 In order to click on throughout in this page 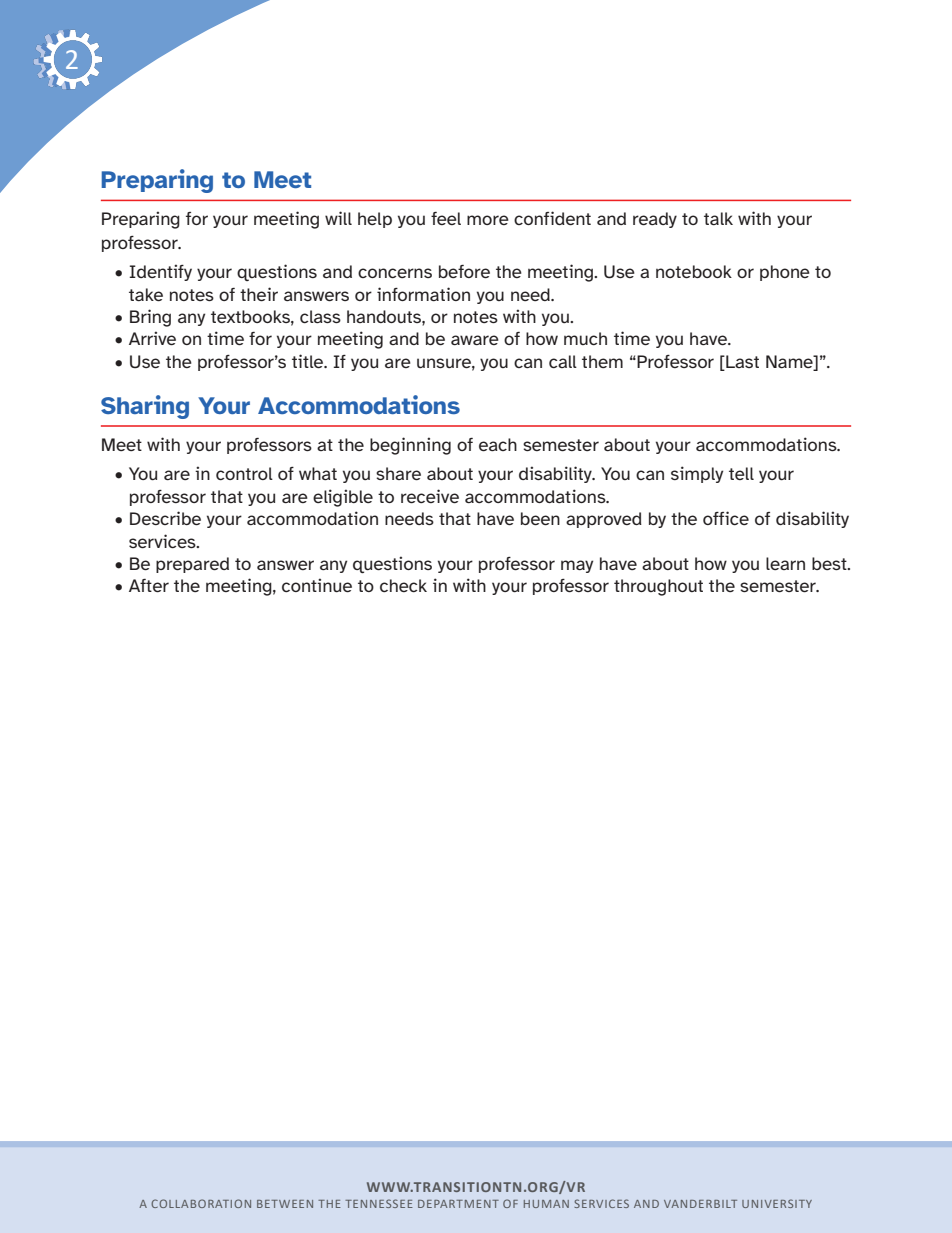, I will do `click(658, 587)`.
